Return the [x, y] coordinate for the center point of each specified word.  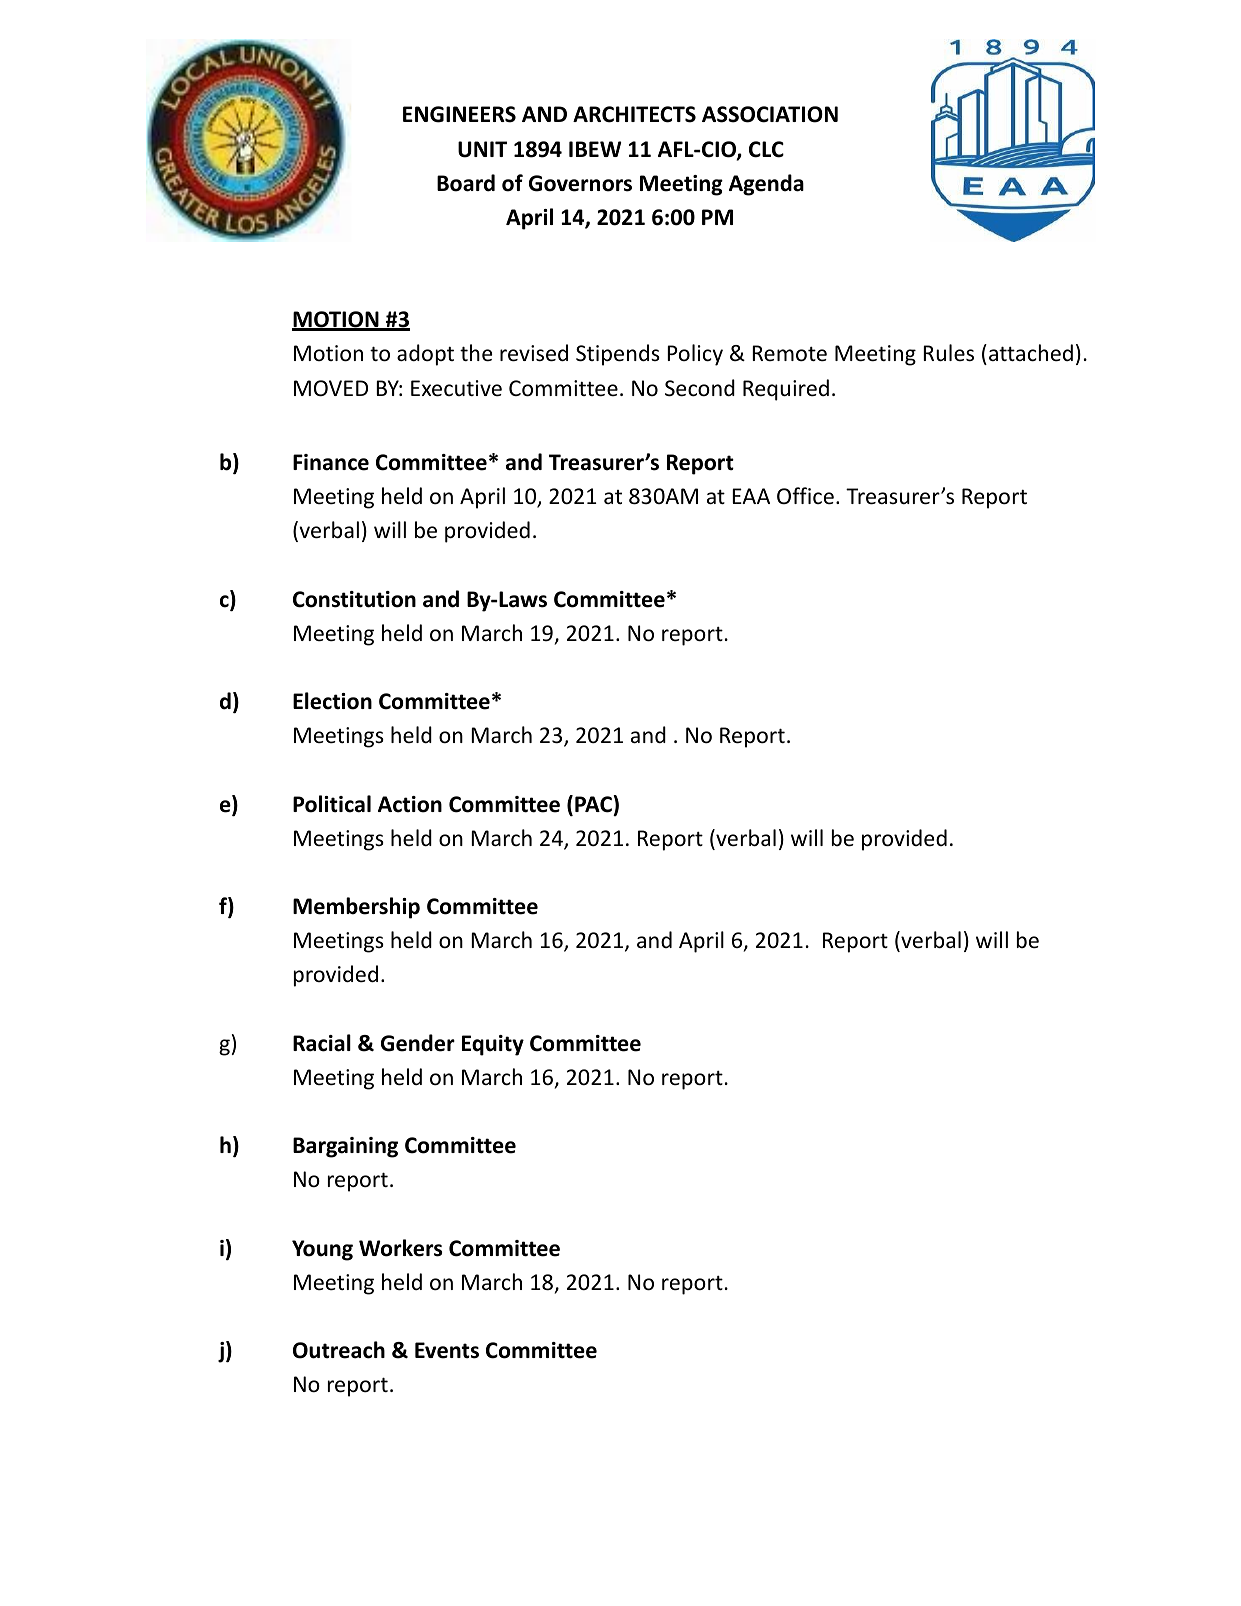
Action [410, 804]
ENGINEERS [459, 114]
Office [805, 496]
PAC [594, 804]
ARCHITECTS [634, 114]
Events [447, 1350]
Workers [400, 1248]
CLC [766, 149]
